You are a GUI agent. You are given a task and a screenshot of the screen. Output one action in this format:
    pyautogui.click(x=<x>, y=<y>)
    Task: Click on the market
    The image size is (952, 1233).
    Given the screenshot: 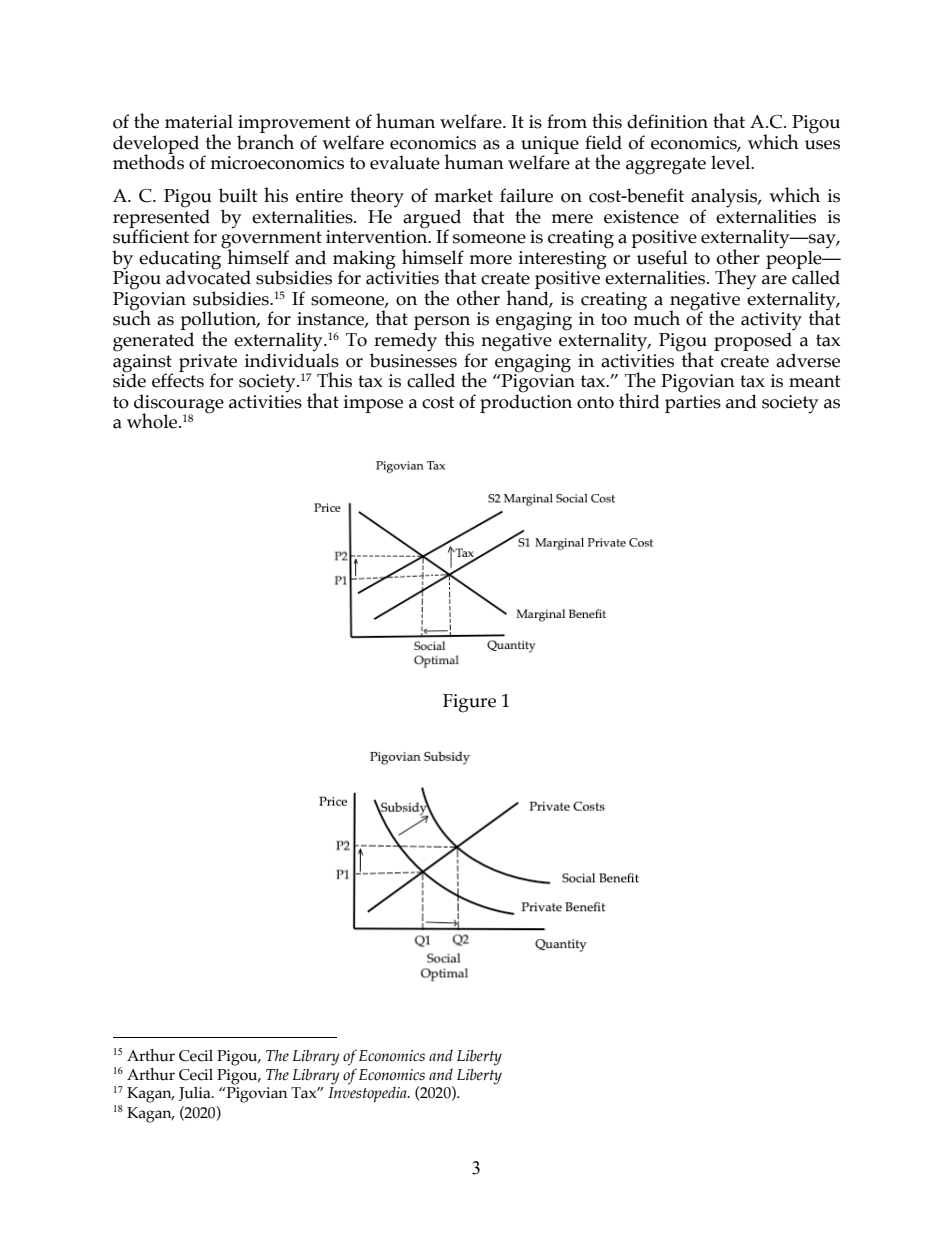 What is the action you would take?
    pyautogui.click(x=463, y=195)
